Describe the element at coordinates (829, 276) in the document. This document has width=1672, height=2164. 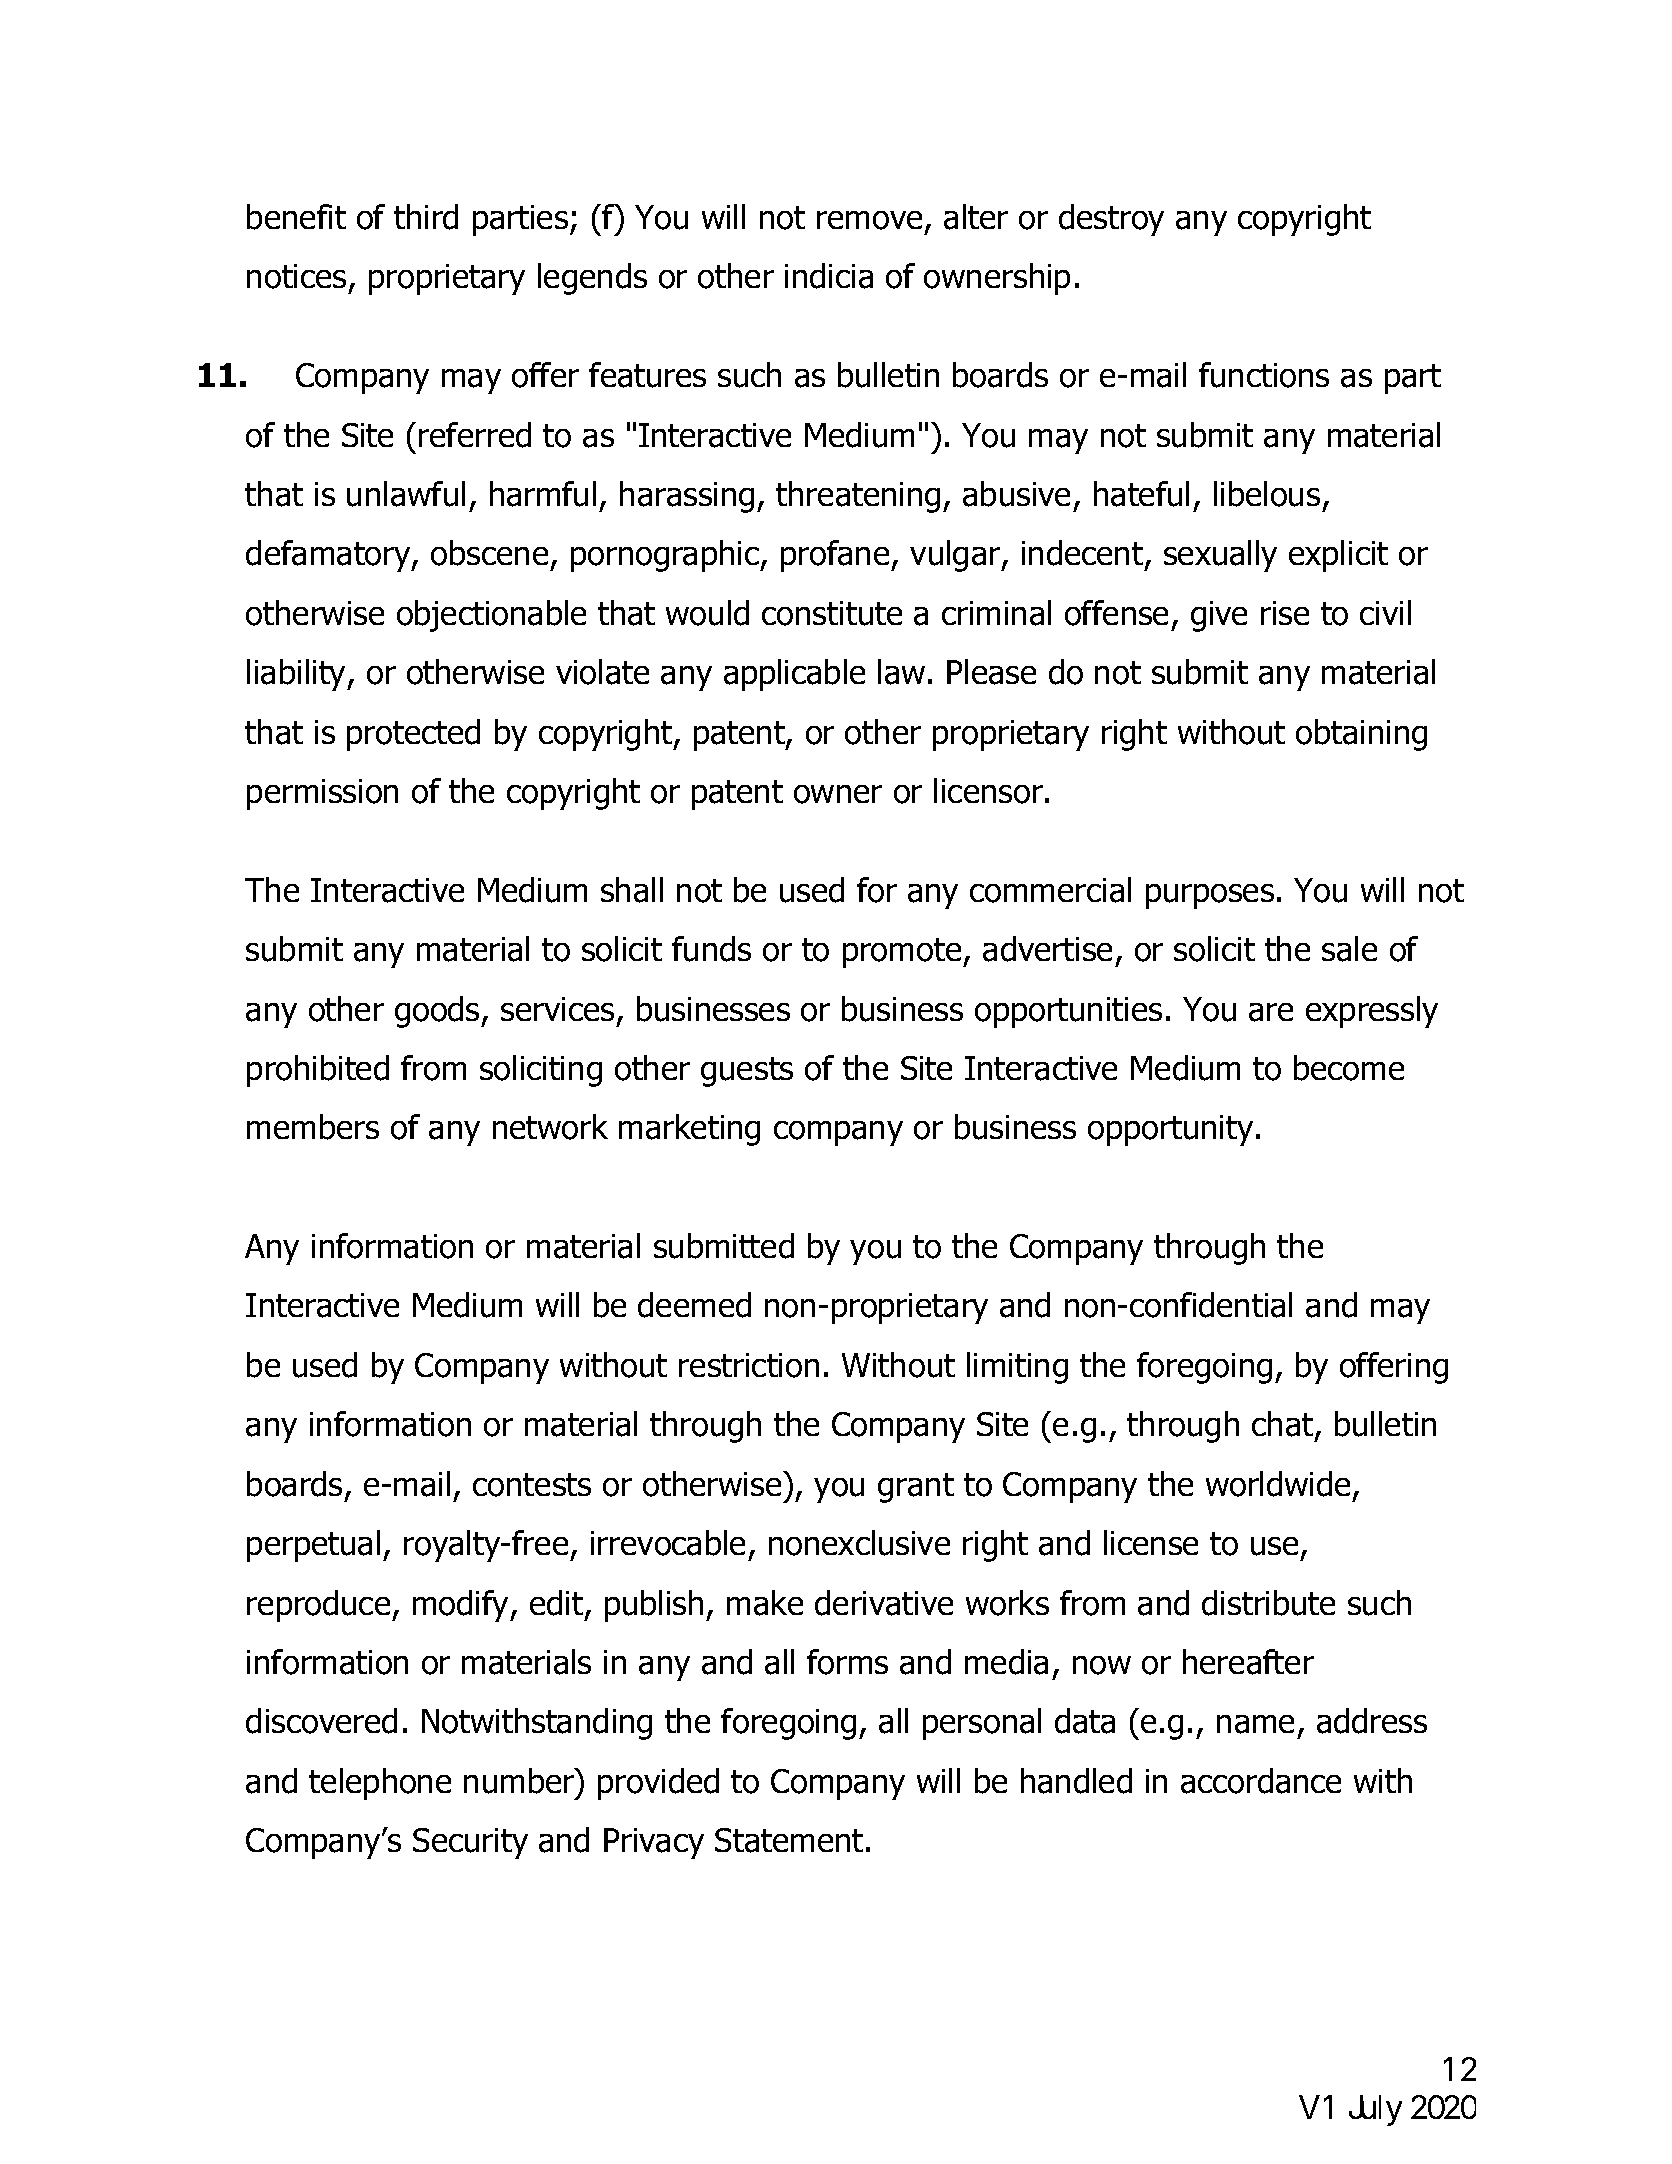
I see `indicia` at that location.
